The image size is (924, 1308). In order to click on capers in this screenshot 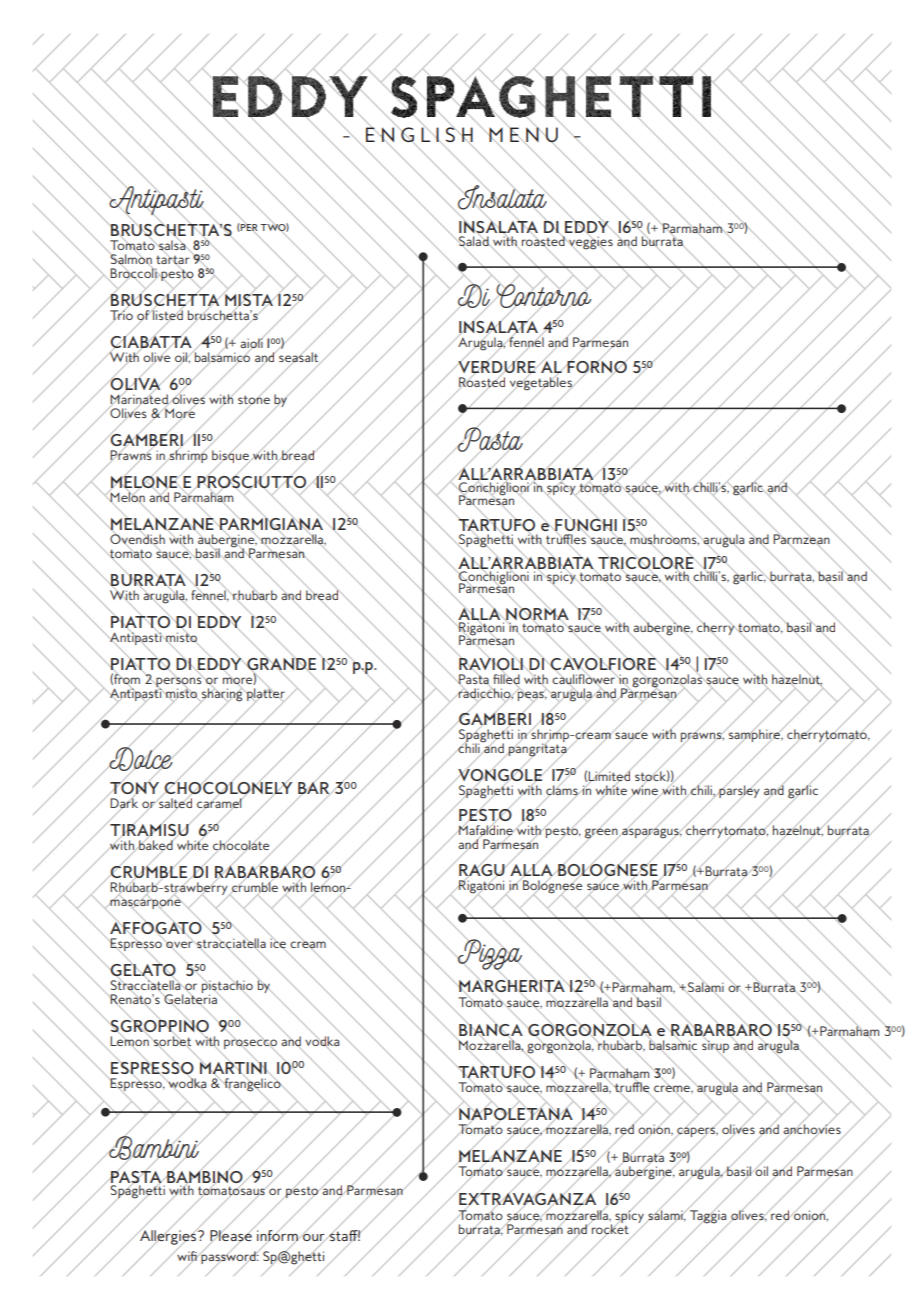, I will do `click(696, 1132)`.
